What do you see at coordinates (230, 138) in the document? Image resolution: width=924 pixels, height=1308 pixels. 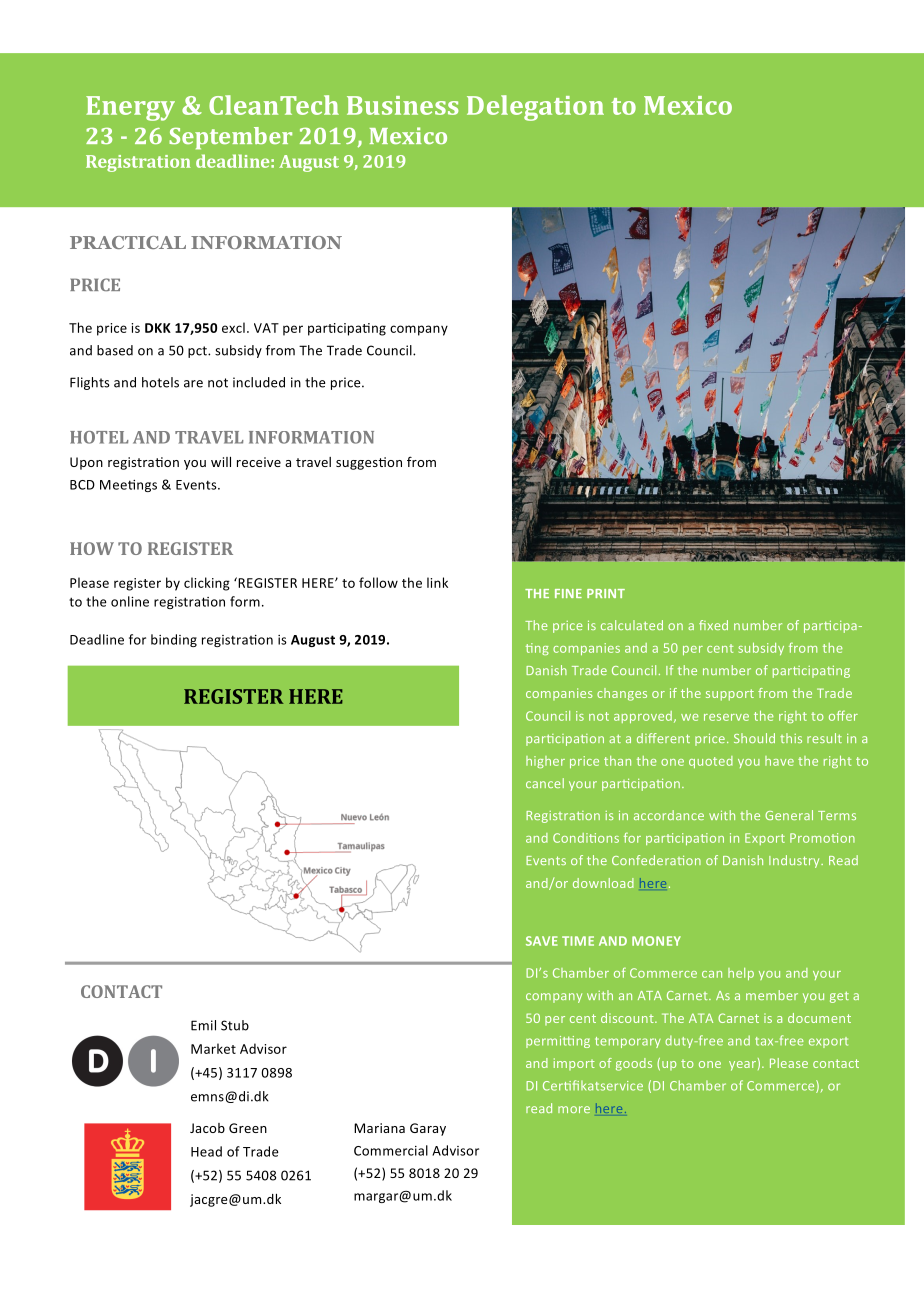 I see `September` at bounding box center [230, 138].
